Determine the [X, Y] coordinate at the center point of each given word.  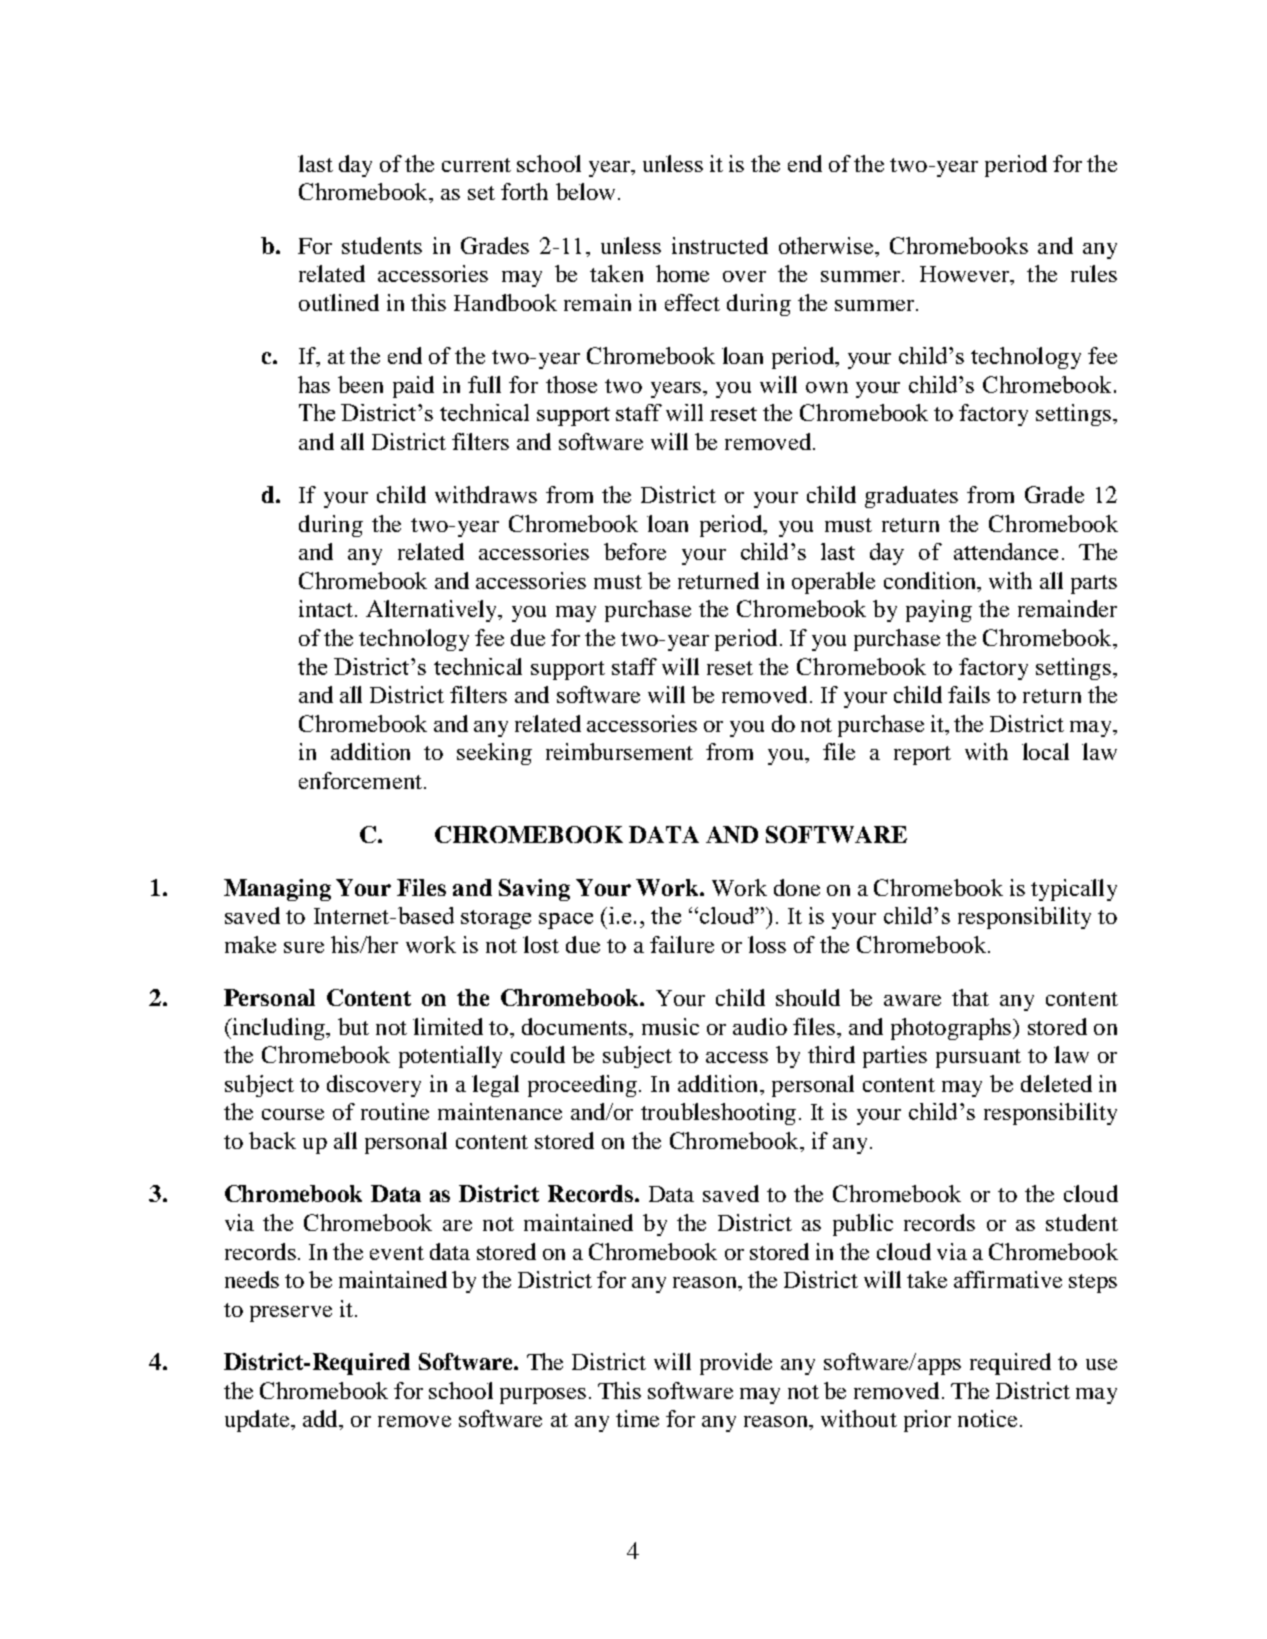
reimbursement [619, 751]
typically [1074, 890]
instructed [720, 245]
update [258, 1421]
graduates [911, 497]
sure [304, 947]
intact [327, 608]
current [476, 165]
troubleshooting [718, 1114]
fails [969, 694]
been [360, 384]
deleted [1056, 1083]
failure [682, 944]
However [966, 275]
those [571, 384]
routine [395, 1111]
